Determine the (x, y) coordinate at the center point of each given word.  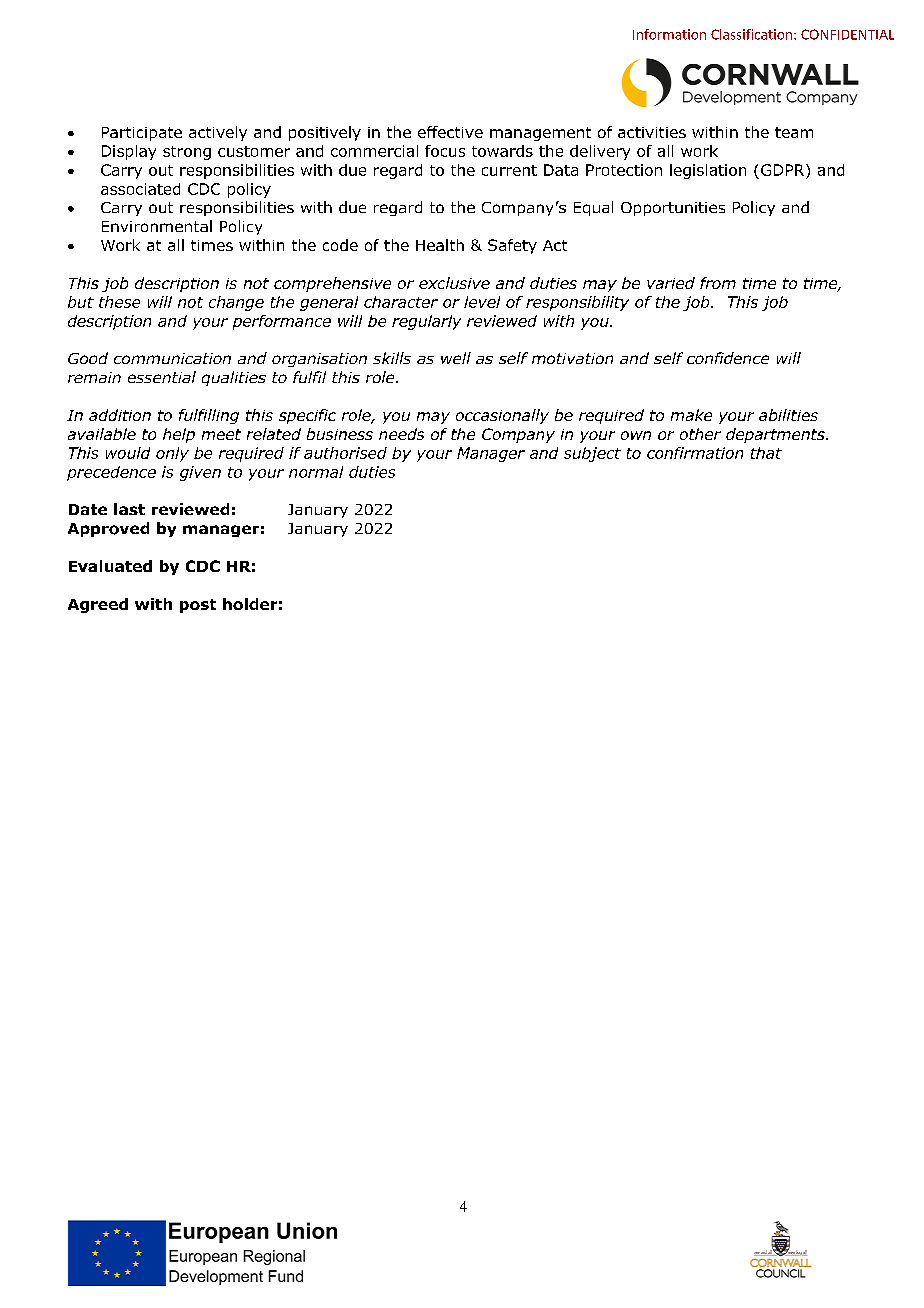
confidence (728, 358)
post (198, 606)
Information (669, 34)
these (119, 302)
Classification (753, 34)
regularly (426, 322)
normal (316, 472)
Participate (142, 134)
